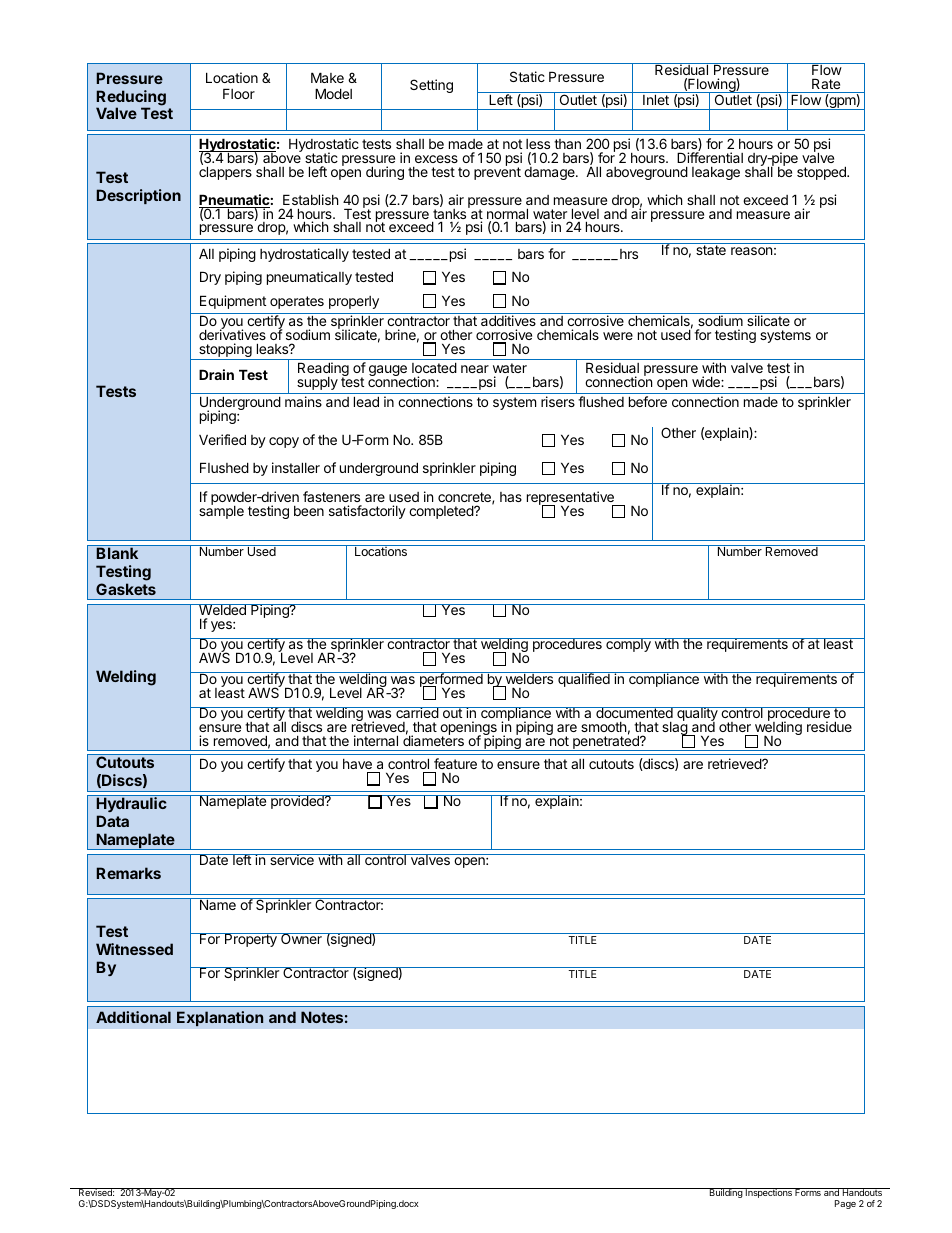 Image resolution: width=952 pixels, height=1233 pixels. I want to click on derivatives, so click(232, 334).
